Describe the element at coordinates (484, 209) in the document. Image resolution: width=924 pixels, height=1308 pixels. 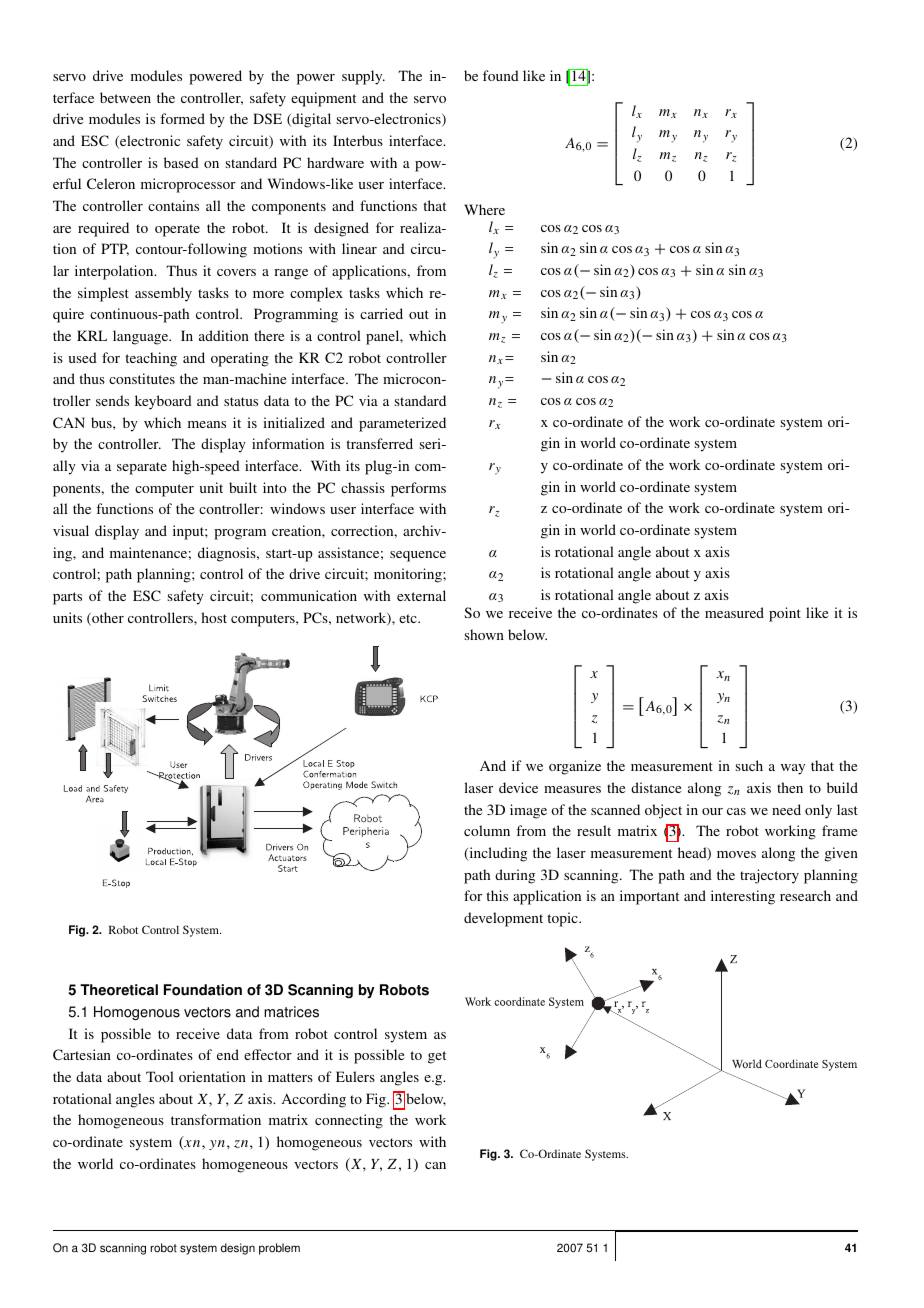
I see `Where` at that location.
